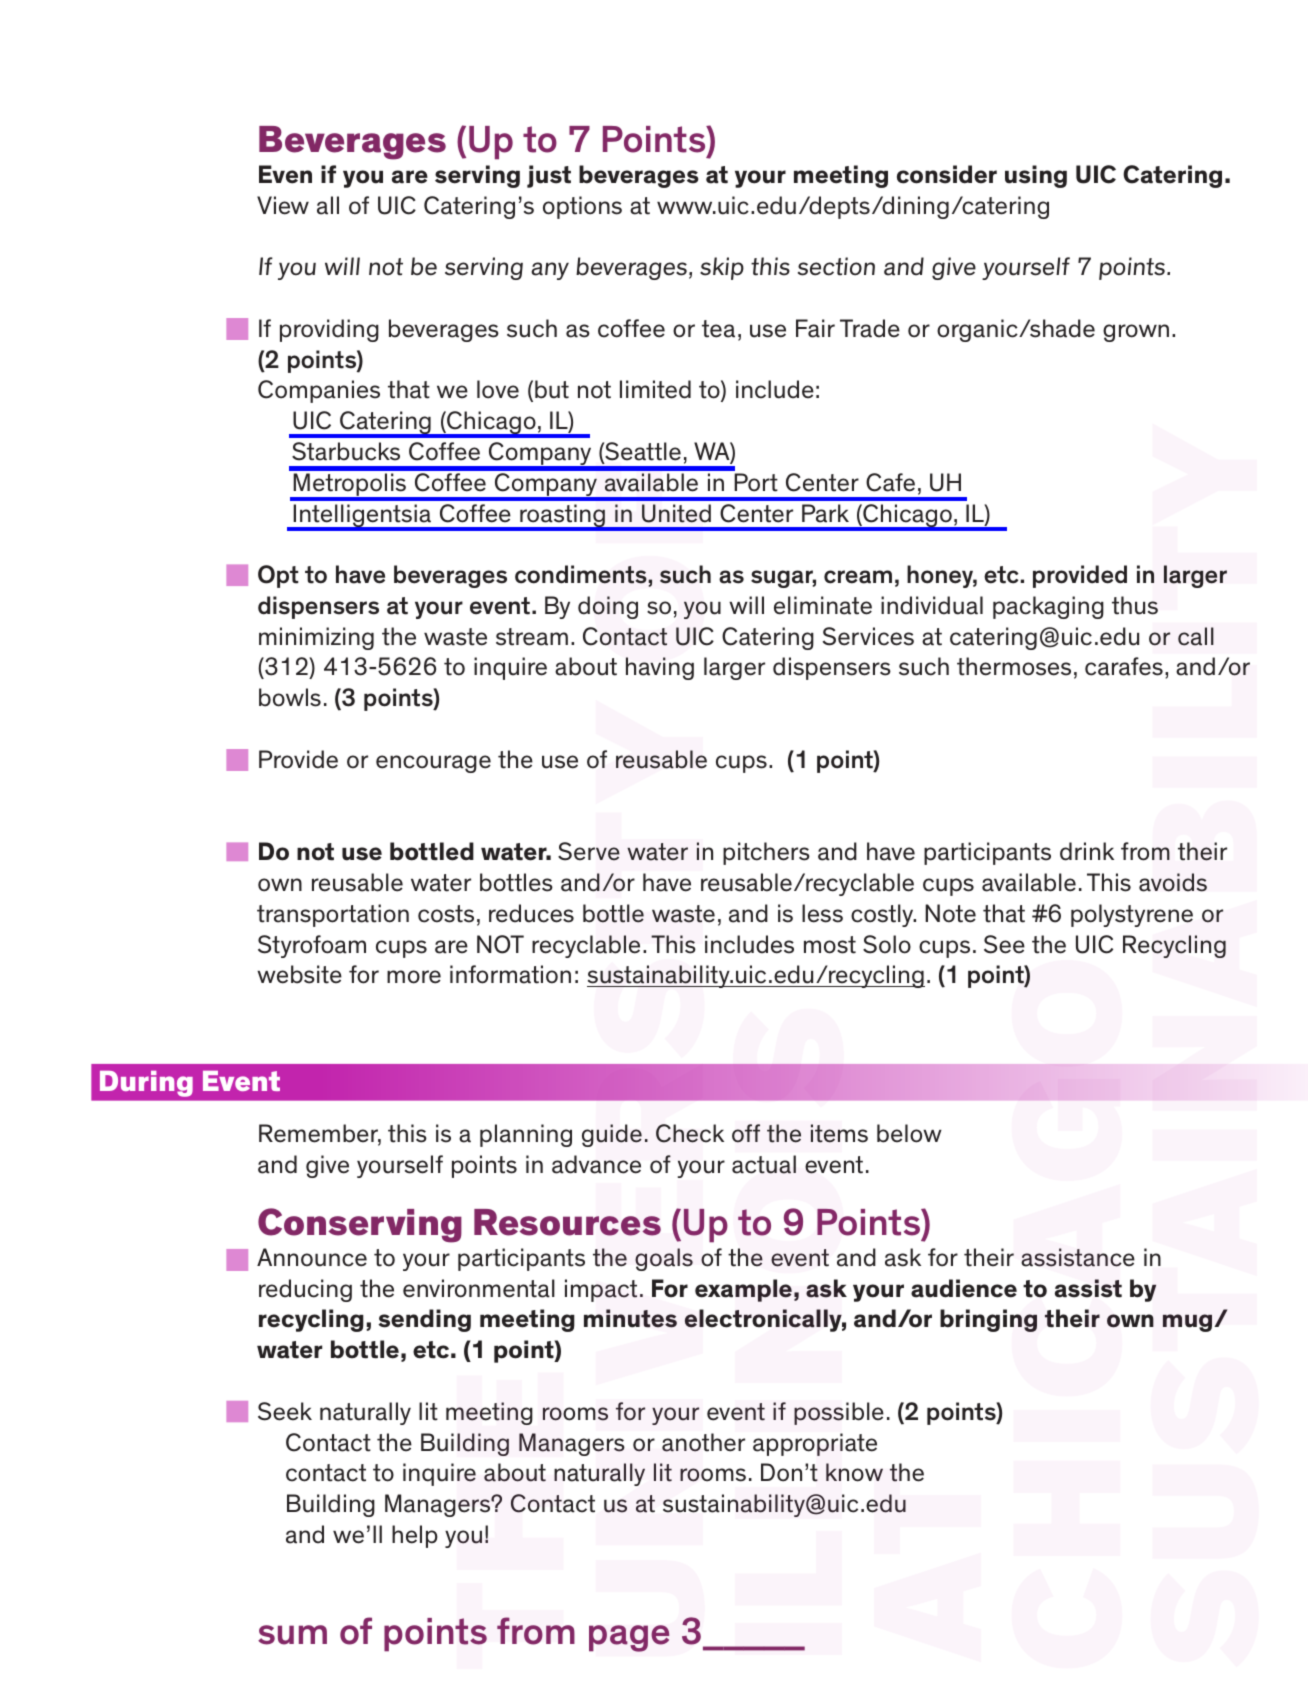 This screenshot has height=1693, width=1308. I want to click on View, so click(283, 205).
